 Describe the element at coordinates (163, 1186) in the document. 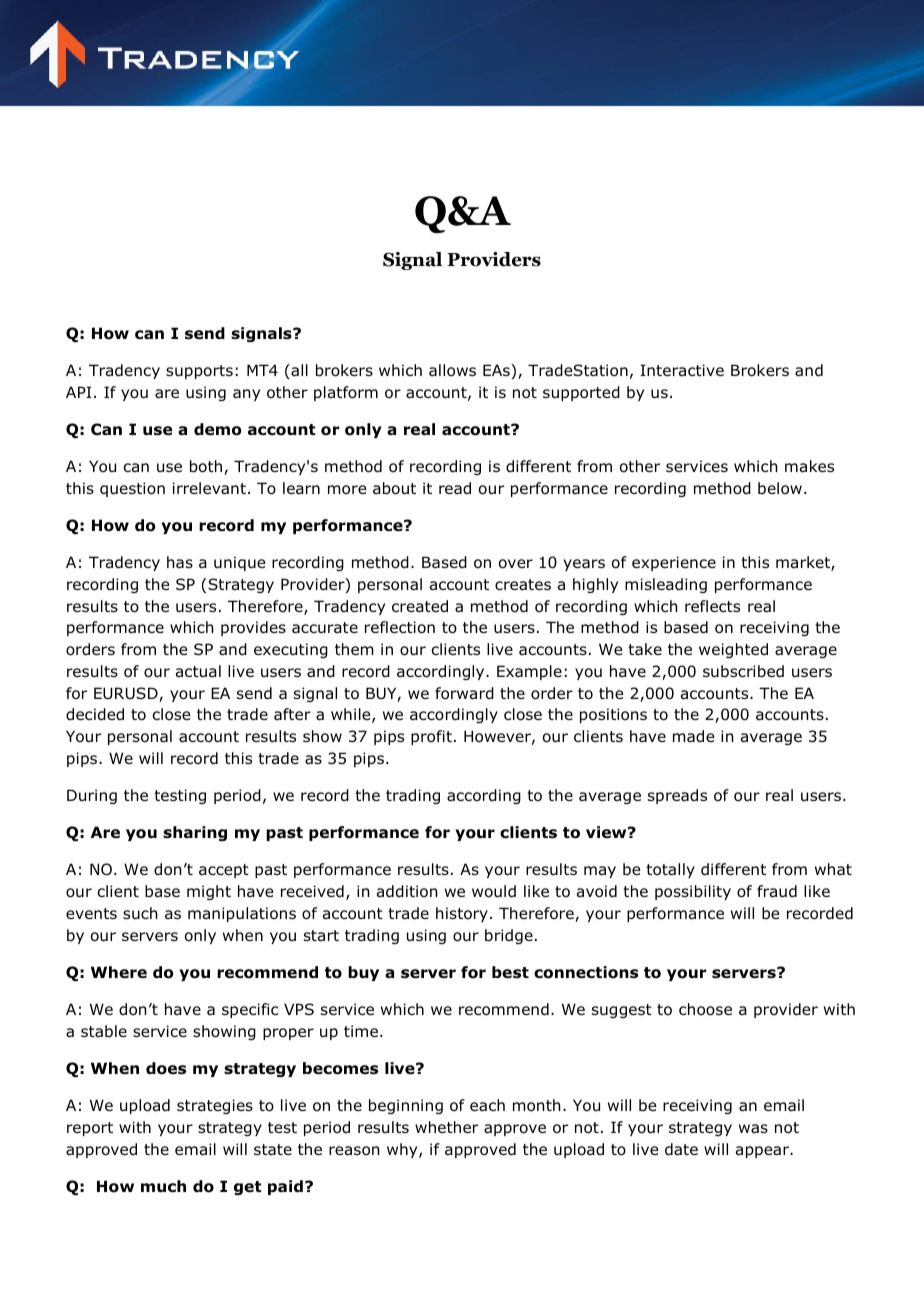

I see `much` at that location.
